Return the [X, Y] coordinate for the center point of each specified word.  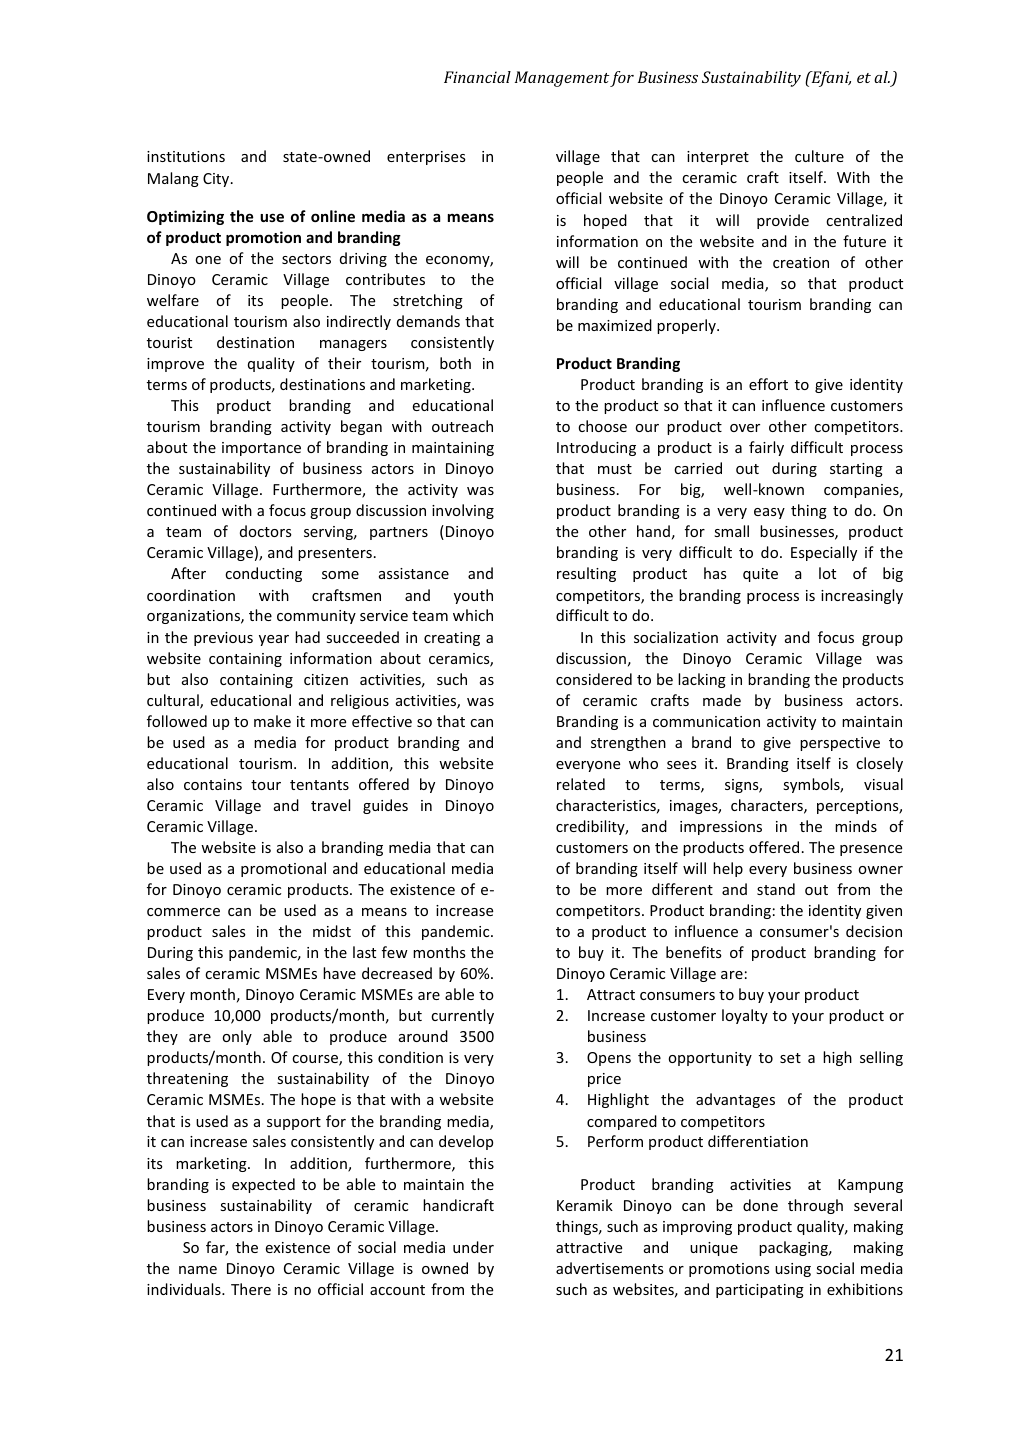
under [473, 1247]
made [722, 700]
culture [819, 156]
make [272, 721]
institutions [186, 156]
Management [562, 79]
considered [594, 679]
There [251, 1289]
